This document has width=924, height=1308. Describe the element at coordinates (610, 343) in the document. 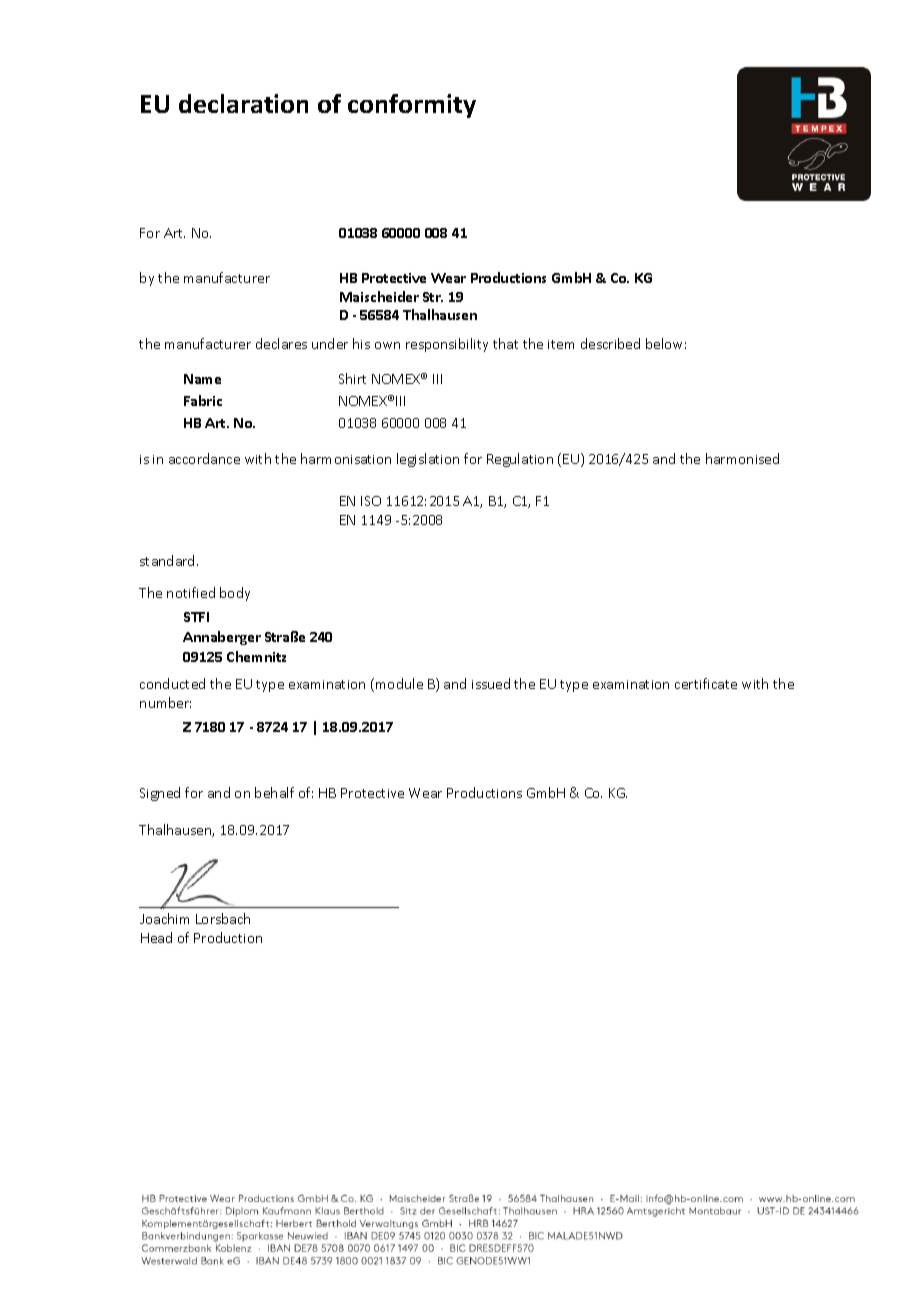

I see `described` at that location.
